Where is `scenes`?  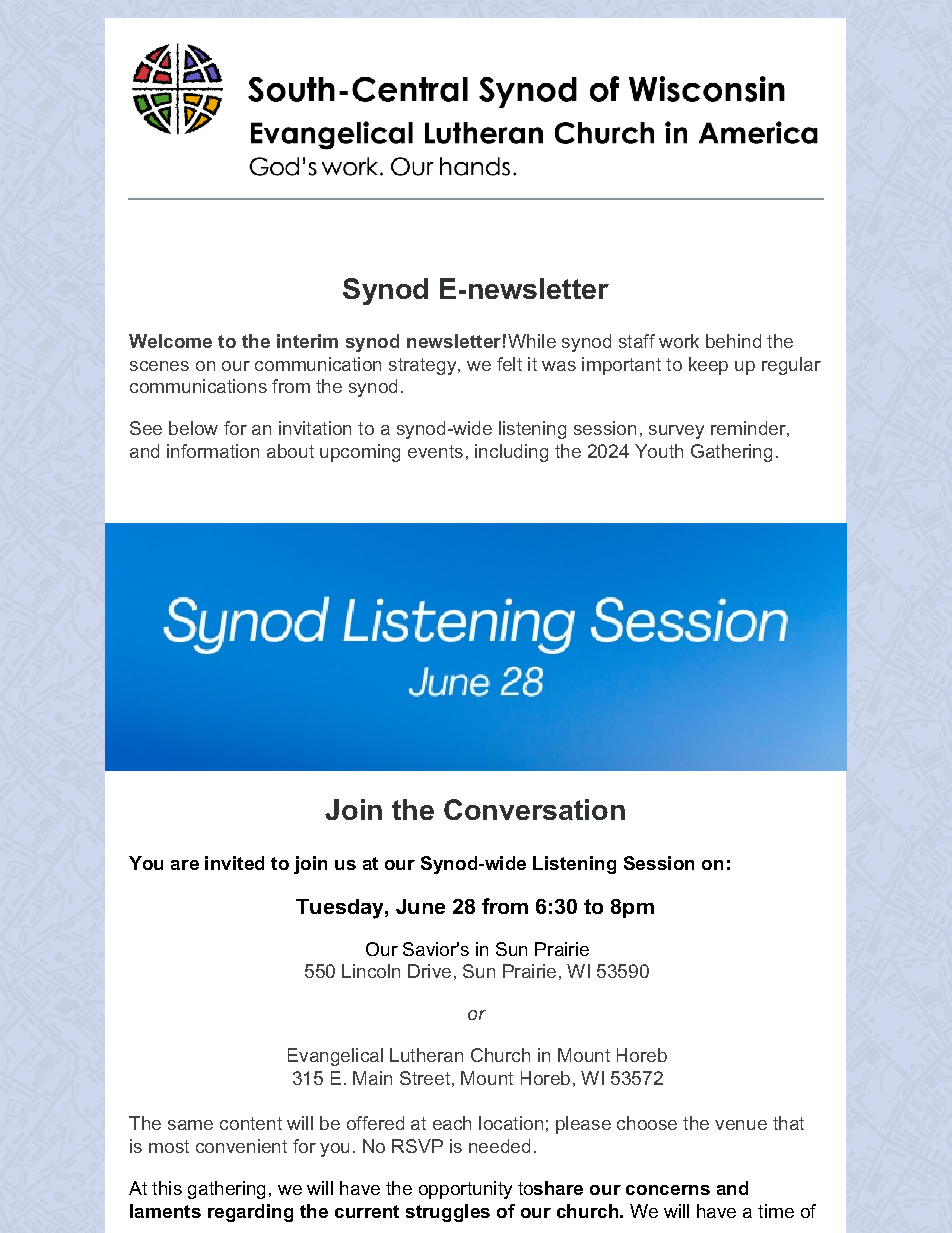
scenes is located at coordinates (159, 366).
